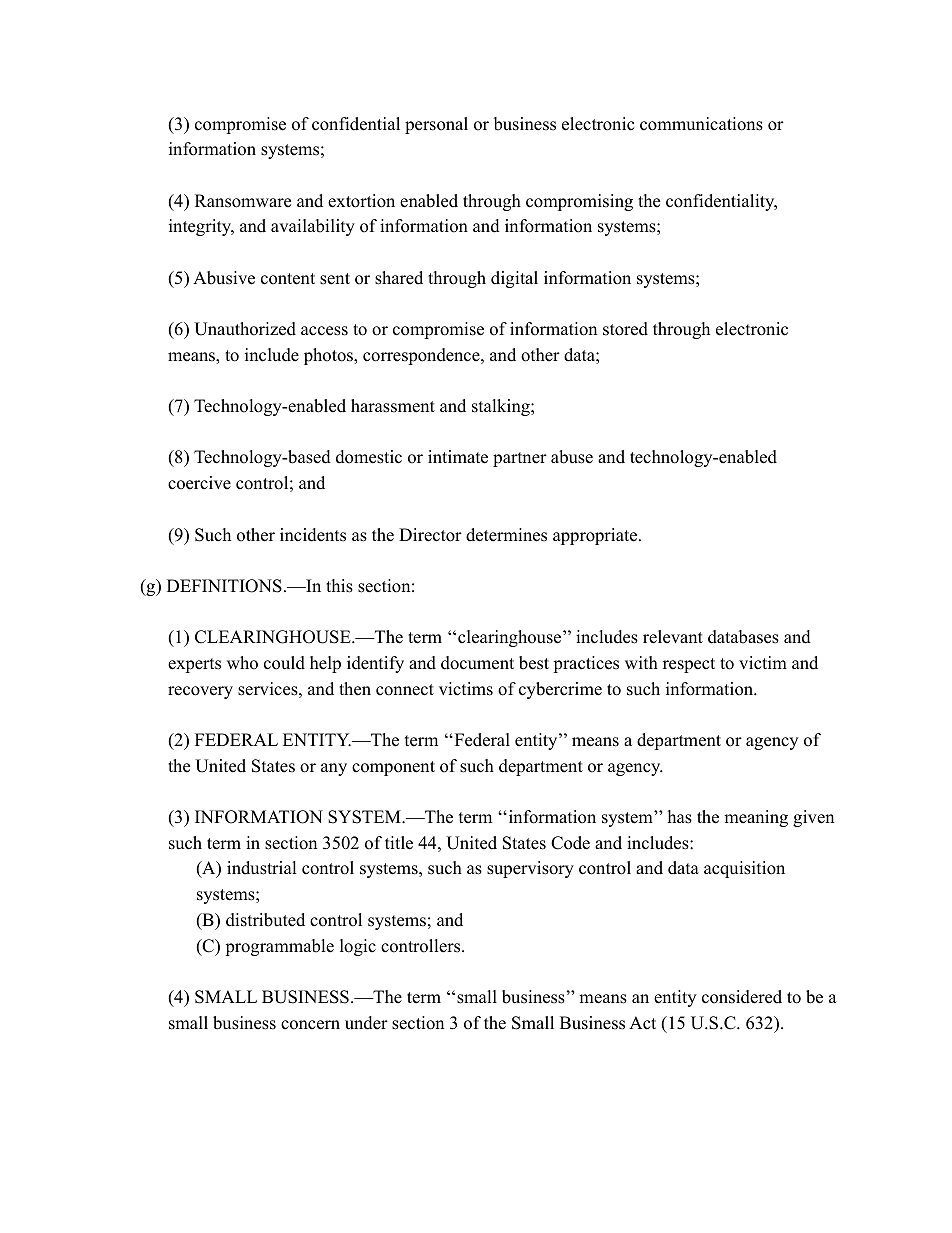 Image resolution: width=952 pixels, height=1233 pixels. What do you see at coordinates (701, 124) in the page?
I see `communications` at bounding box center [701, 124].
